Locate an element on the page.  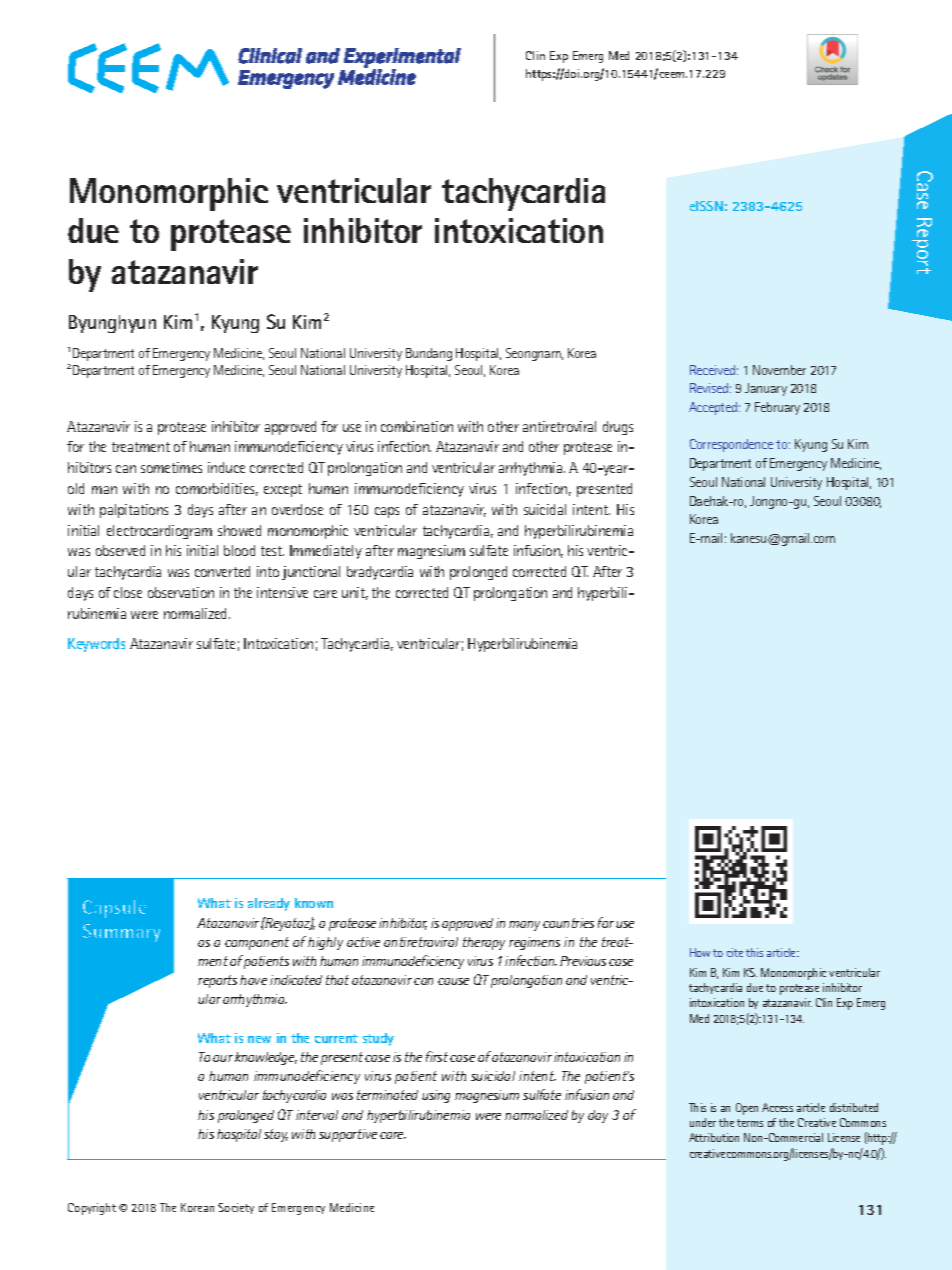
already is located at coordinates (269, 904).
